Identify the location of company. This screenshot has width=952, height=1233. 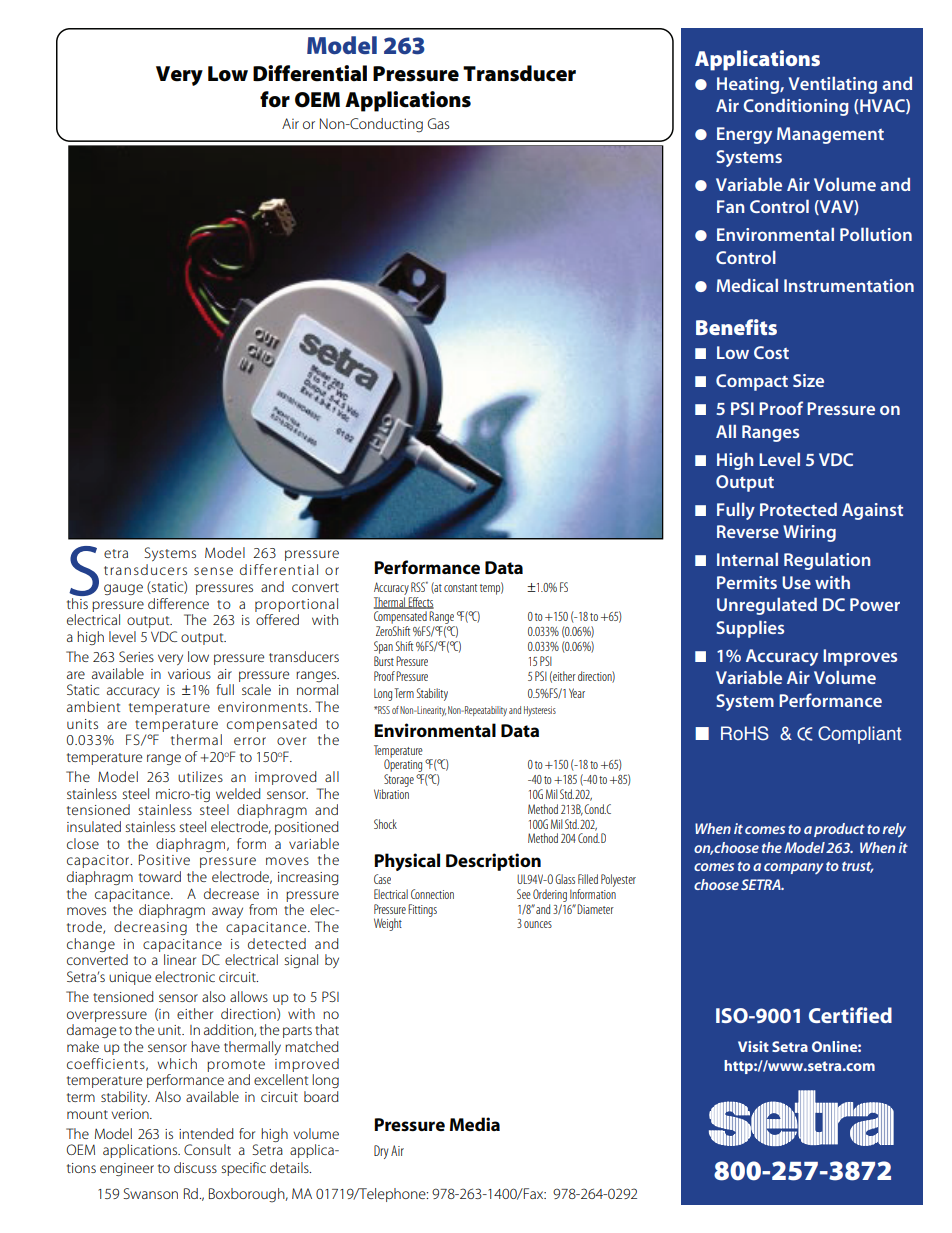
(793, 868).
